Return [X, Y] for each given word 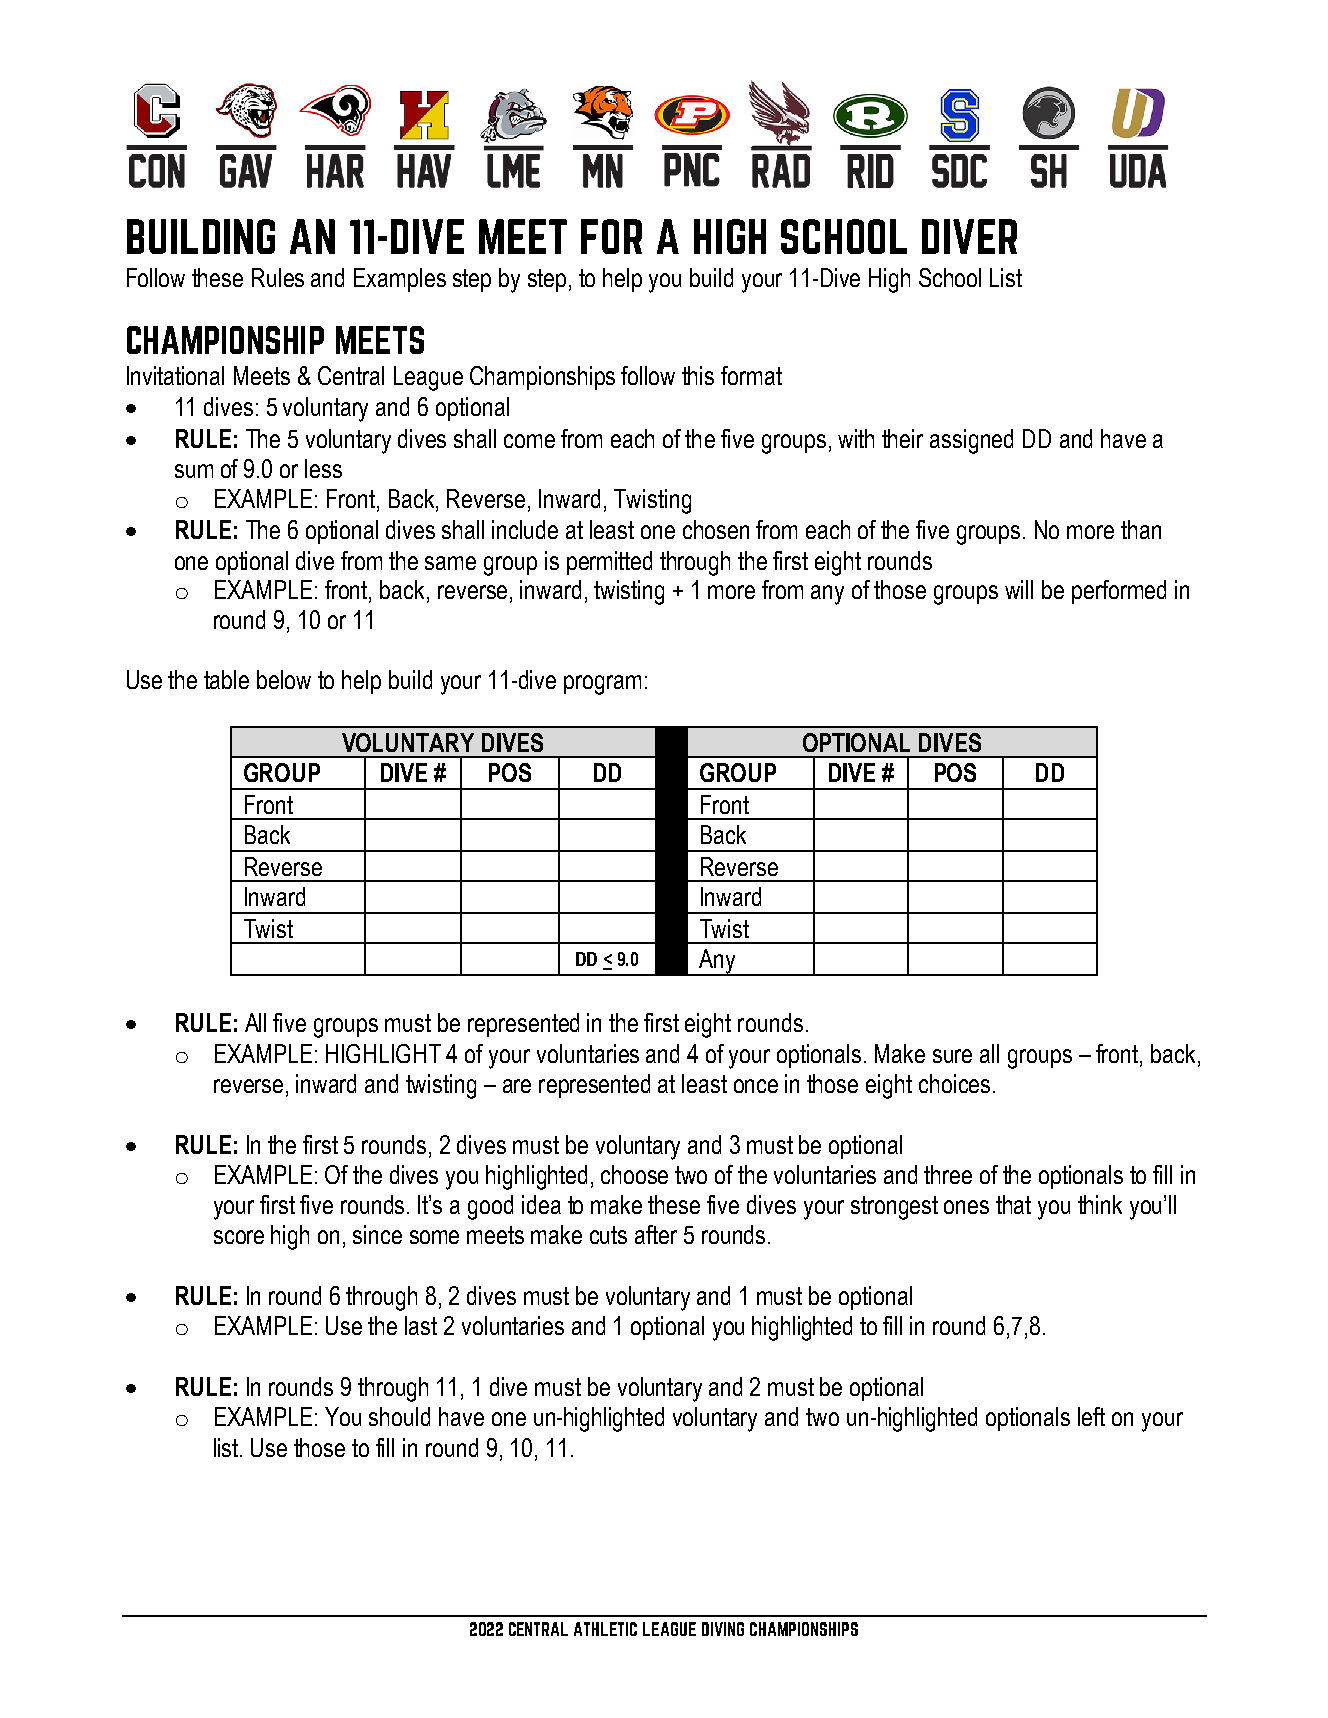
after [656, 1234]
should [399, 1416]
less [323, 468]
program [602, 685]
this [698, 375]
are [517, 1086]
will [1019, 589]
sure [952, 1056]
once [756, 1086]
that [1013, 1204]
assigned [971, 441]
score [239, 1237]
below [284, 679]
